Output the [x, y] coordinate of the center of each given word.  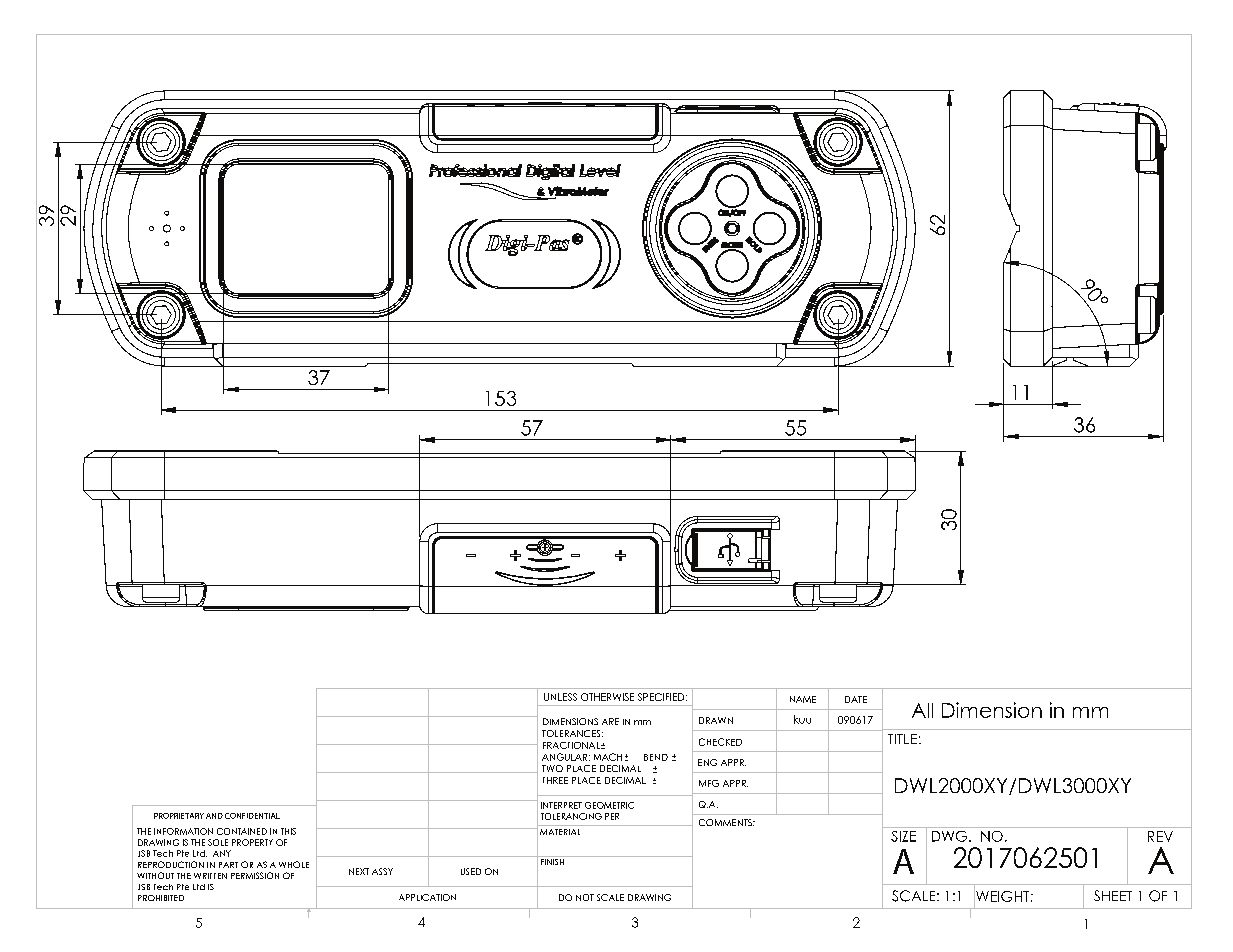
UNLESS [560, 697]
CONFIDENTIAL [252, 816]
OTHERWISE [607, 697]
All [922, 710]
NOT [585, 897]
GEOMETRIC [609, 805]
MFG [709, 783]
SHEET [1113, 895]
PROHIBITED [161, 898]
